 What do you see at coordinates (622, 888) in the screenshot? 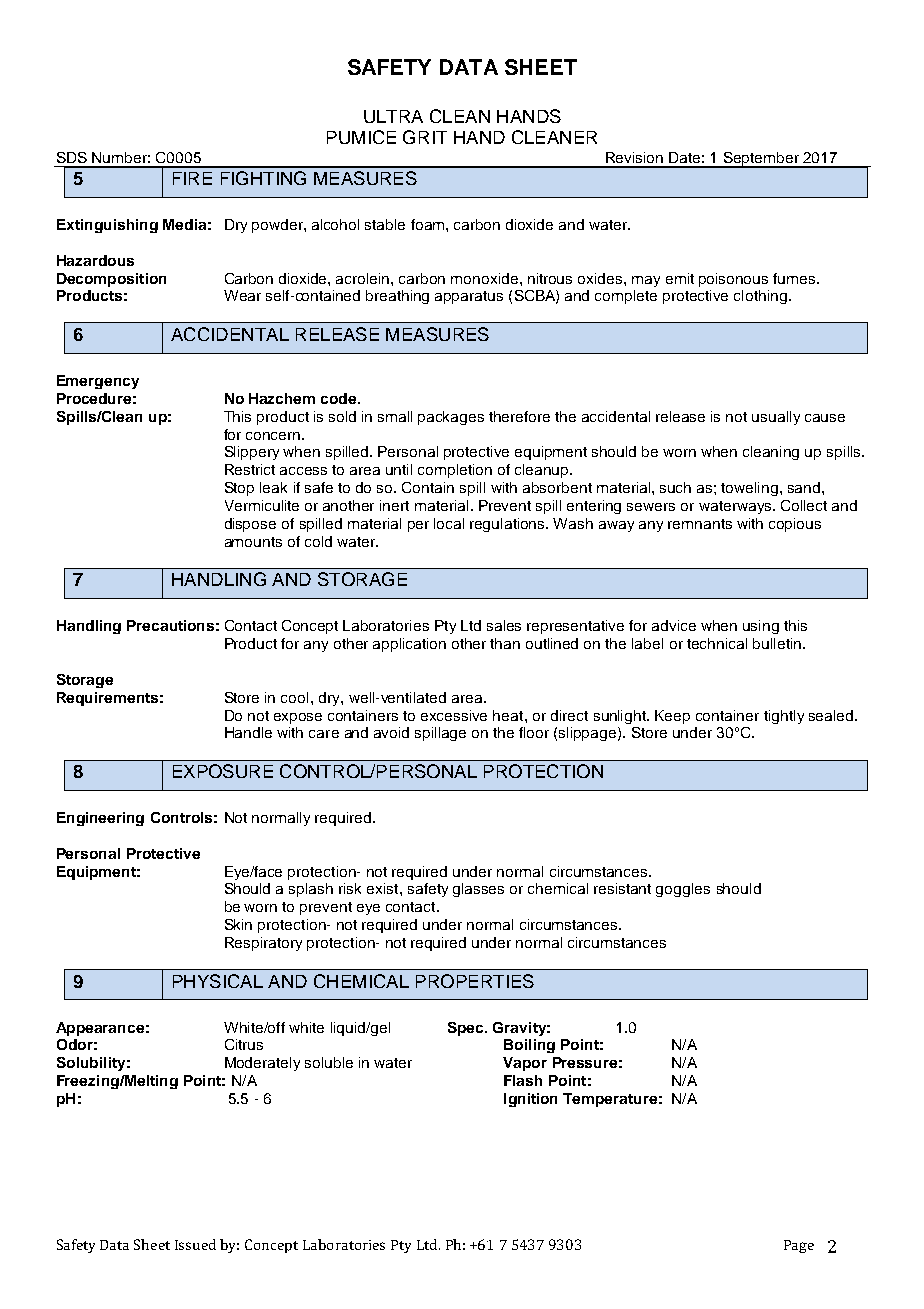
I see `resistant` at bounding box center [622, 888].
